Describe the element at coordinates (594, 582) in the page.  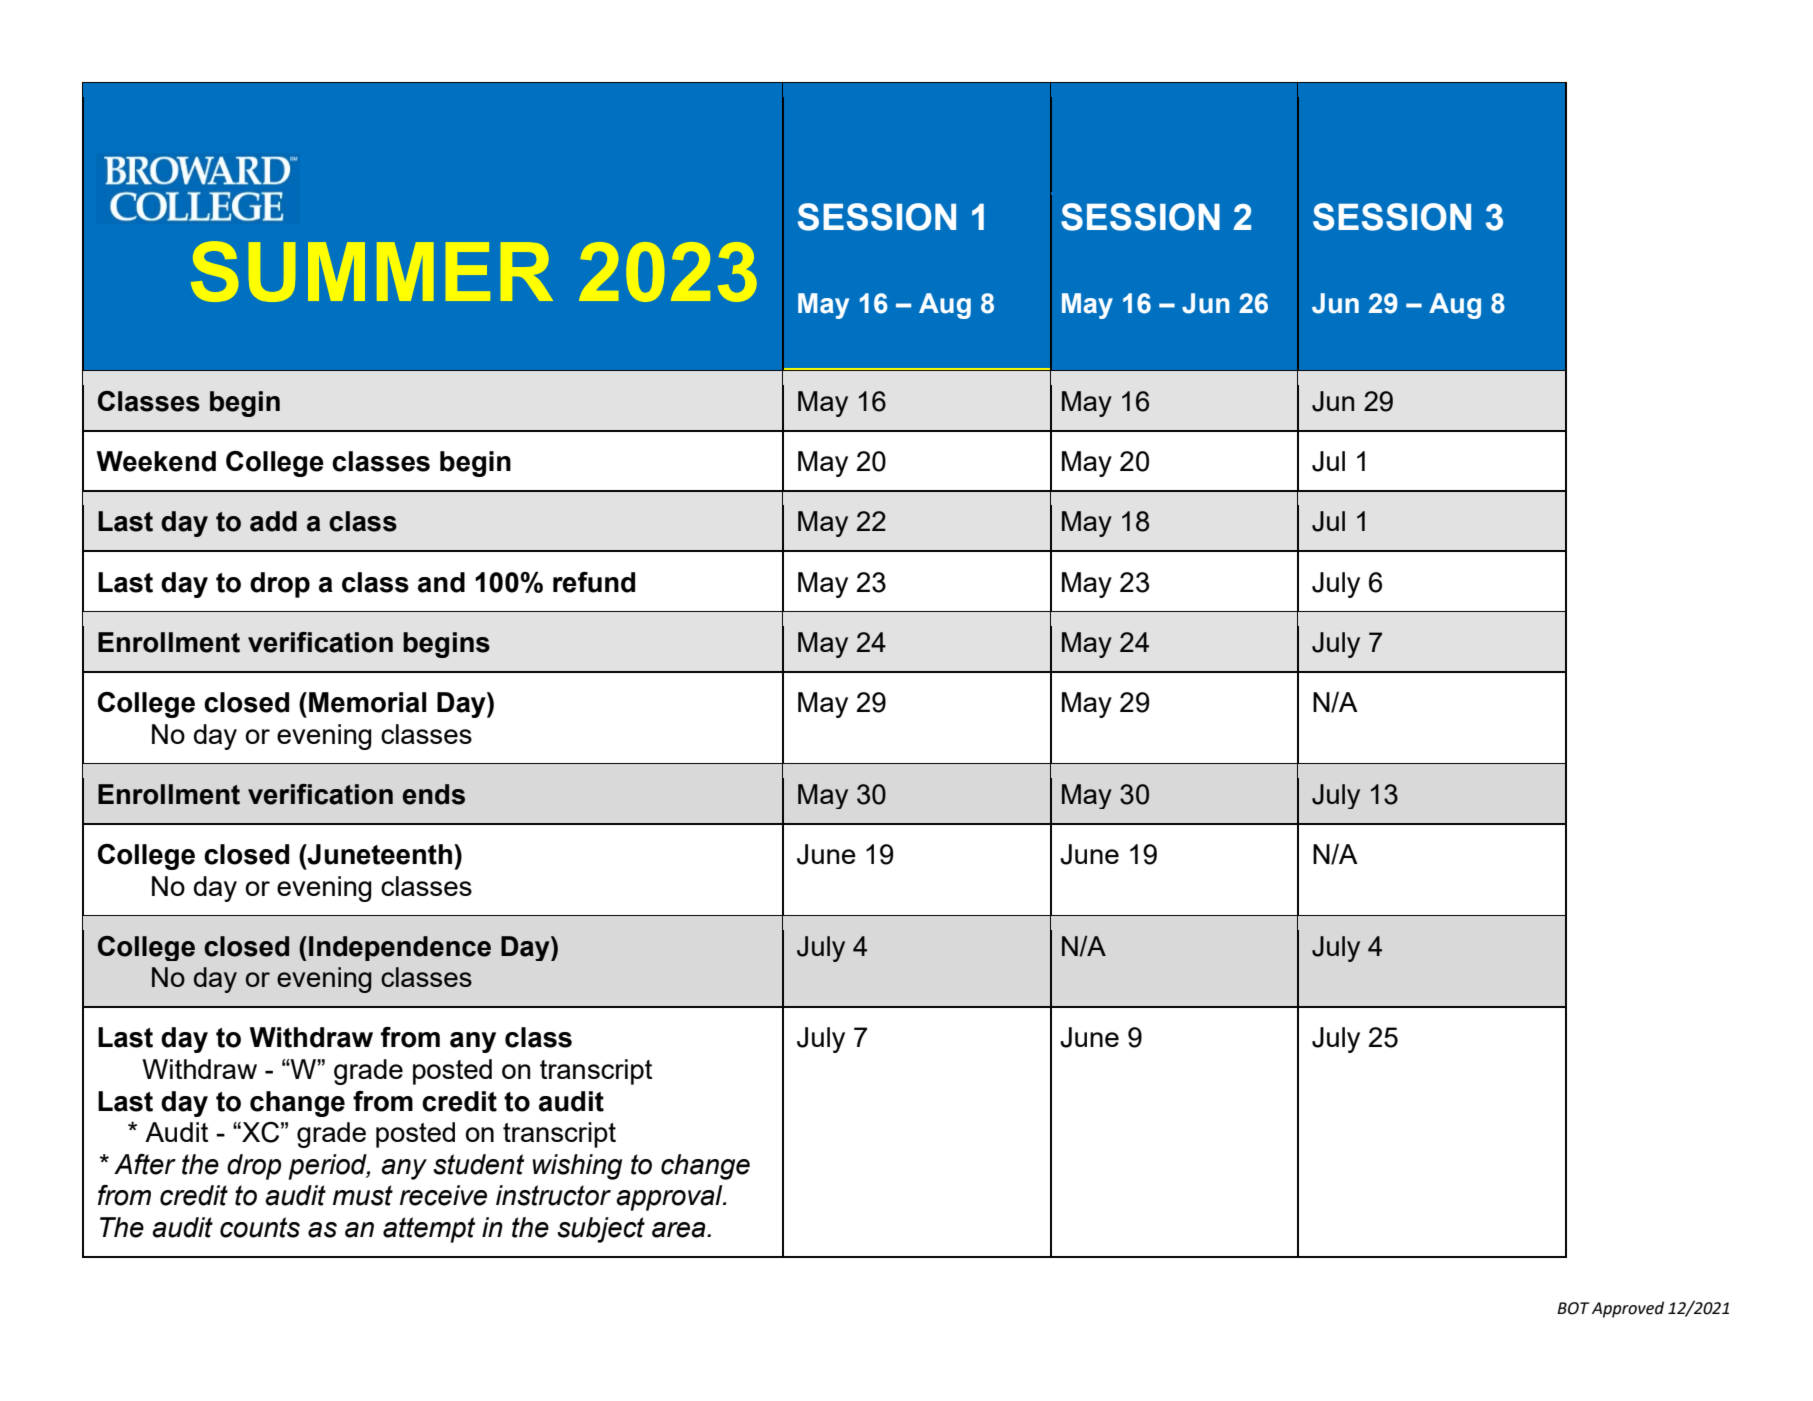
I see `refund` at that location.
